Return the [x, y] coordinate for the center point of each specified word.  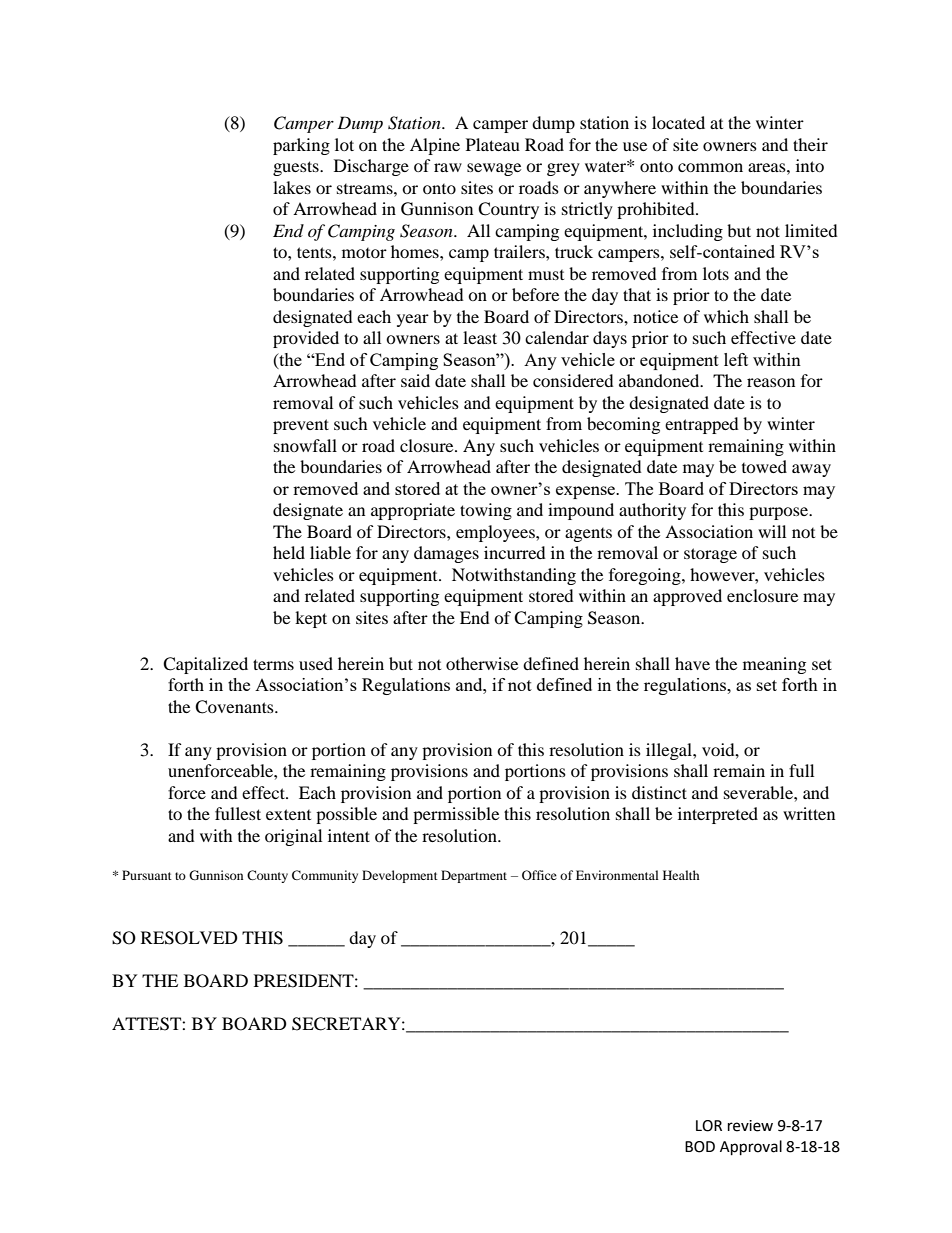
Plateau [493, 144]
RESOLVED [189, 938]
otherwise [482, 663]
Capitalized [205, 665]
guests [297, 168]
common [710, 167]
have [692, 663]
